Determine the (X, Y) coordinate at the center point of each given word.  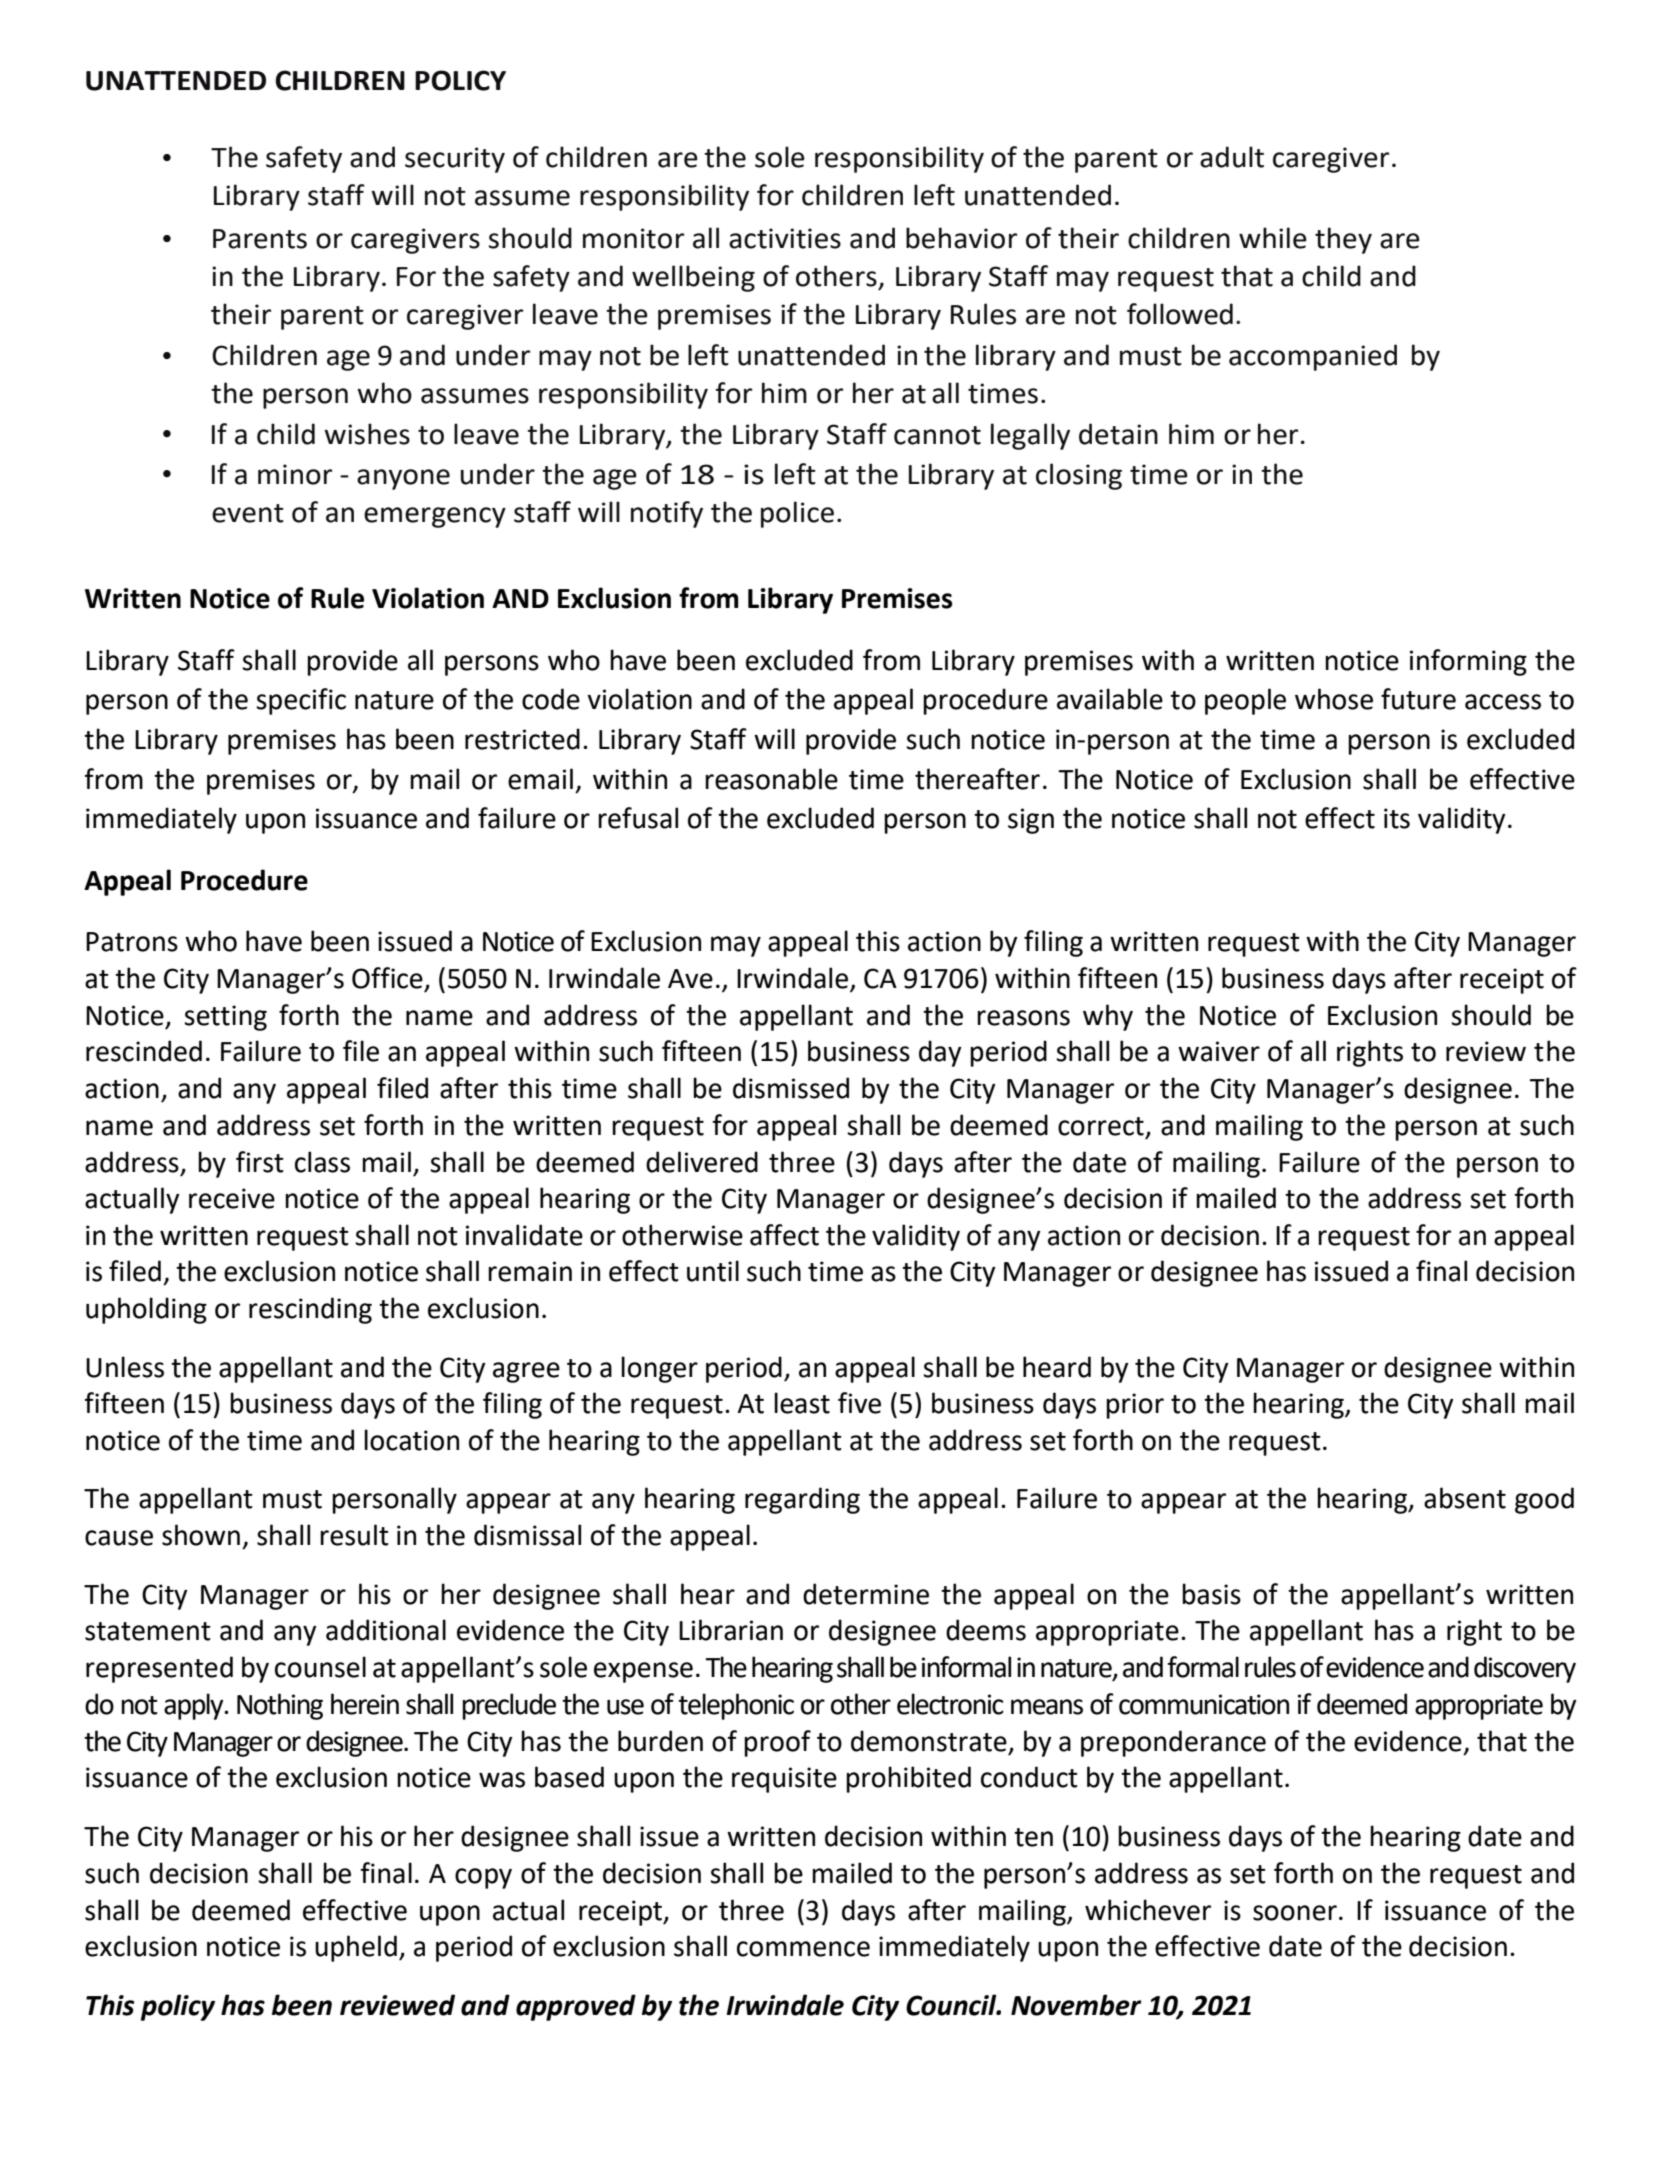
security (455, 160)
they (1343, 240)
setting (225, 1018)
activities (785, 238)
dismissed (791, 1088)
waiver (1219, 1051)
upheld (356, 1948)
